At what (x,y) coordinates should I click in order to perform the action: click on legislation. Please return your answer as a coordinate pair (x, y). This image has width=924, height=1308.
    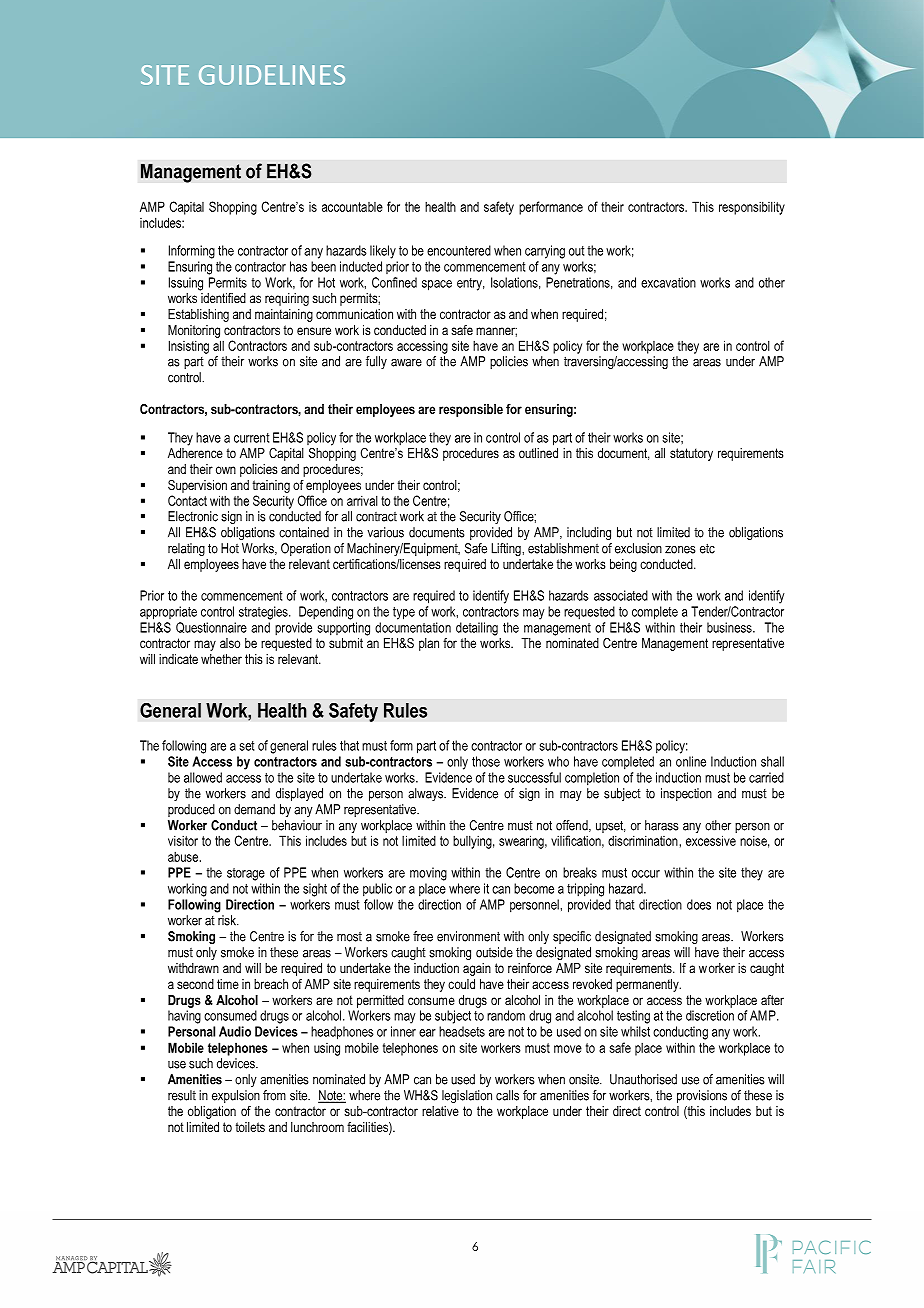
    Looking at the image, I should click on (467, 1096).
